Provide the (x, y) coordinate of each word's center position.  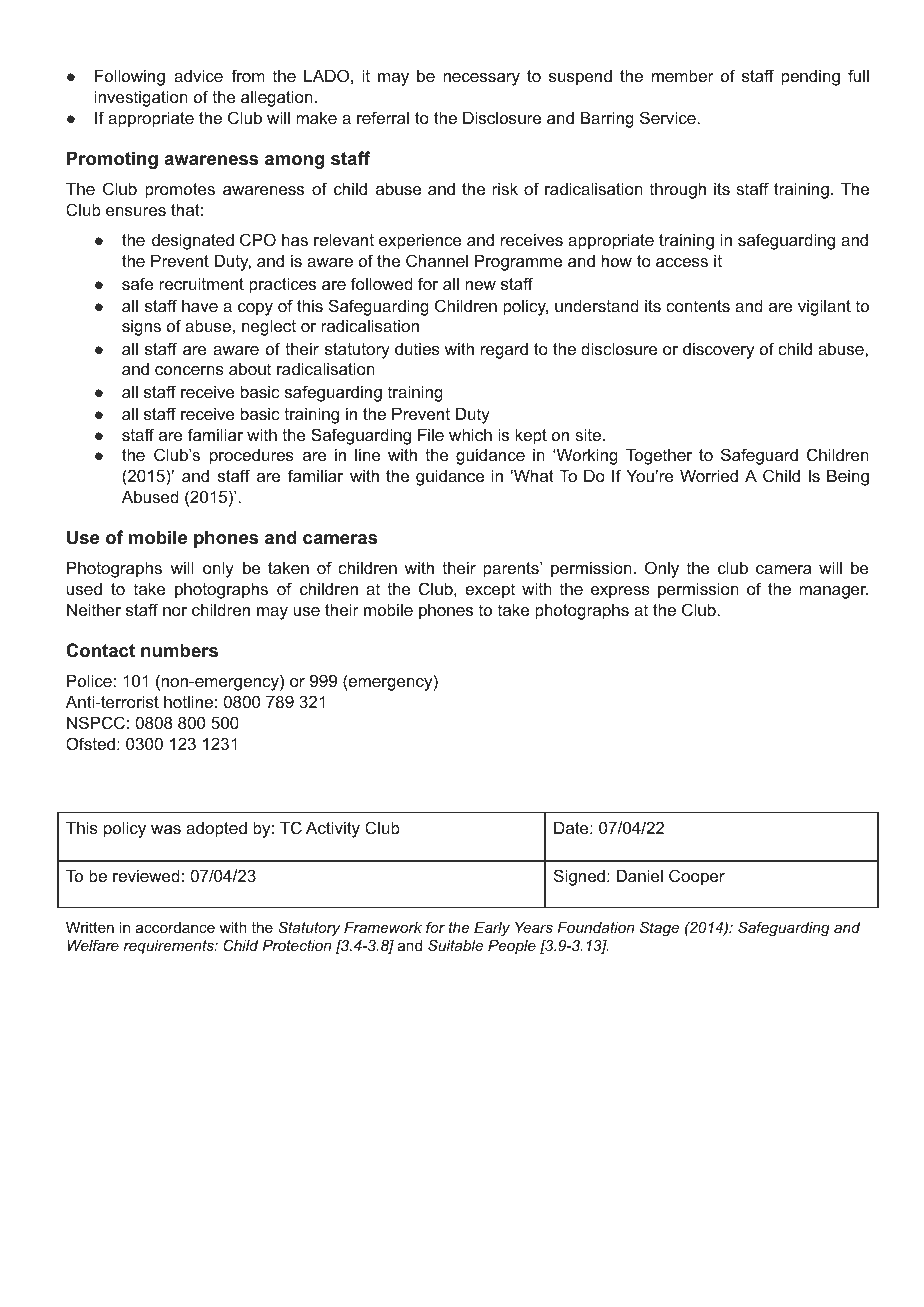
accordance (175, 927)
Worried (709, 475)
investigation (141, 98)
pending (810, 77)
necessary (481, 79)
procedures (252, 457)
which (470, 434)
